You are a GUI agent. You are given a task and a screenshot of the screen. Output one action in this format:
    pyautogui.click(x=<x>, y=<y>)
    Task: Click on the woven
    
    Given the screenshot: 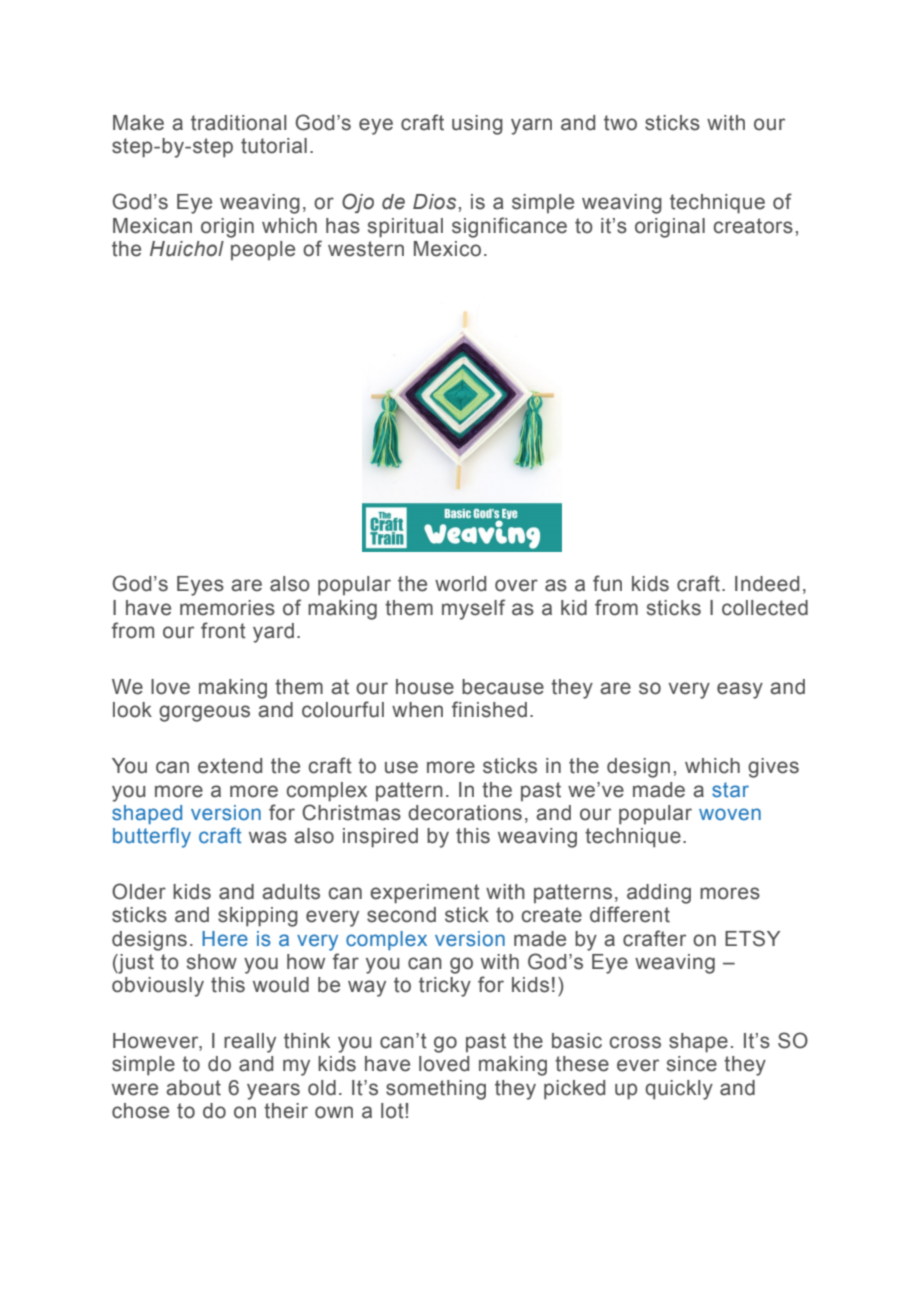 What is the action you would take?
    pyautogui.click(x=730, y=814)
